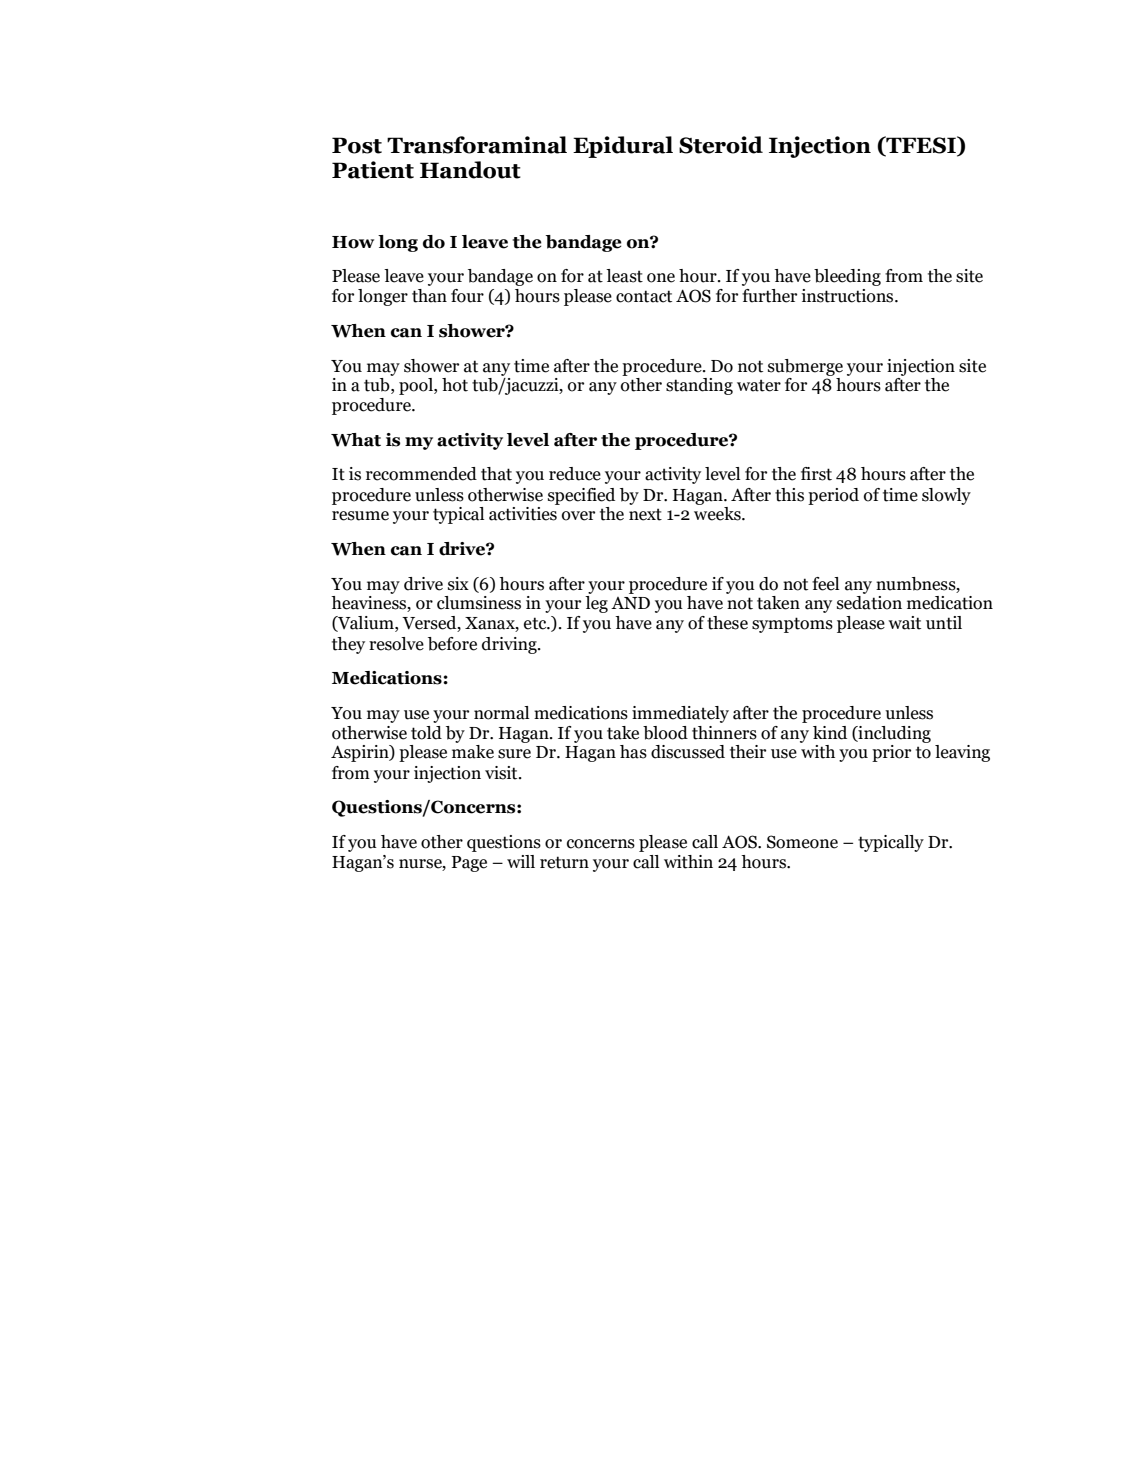 Image resolution: width=1128 pixels, height=1460 pixels. What do you see at coordinates (833, 496) in the page?
I see `period` at bounding box center [833, 496].
